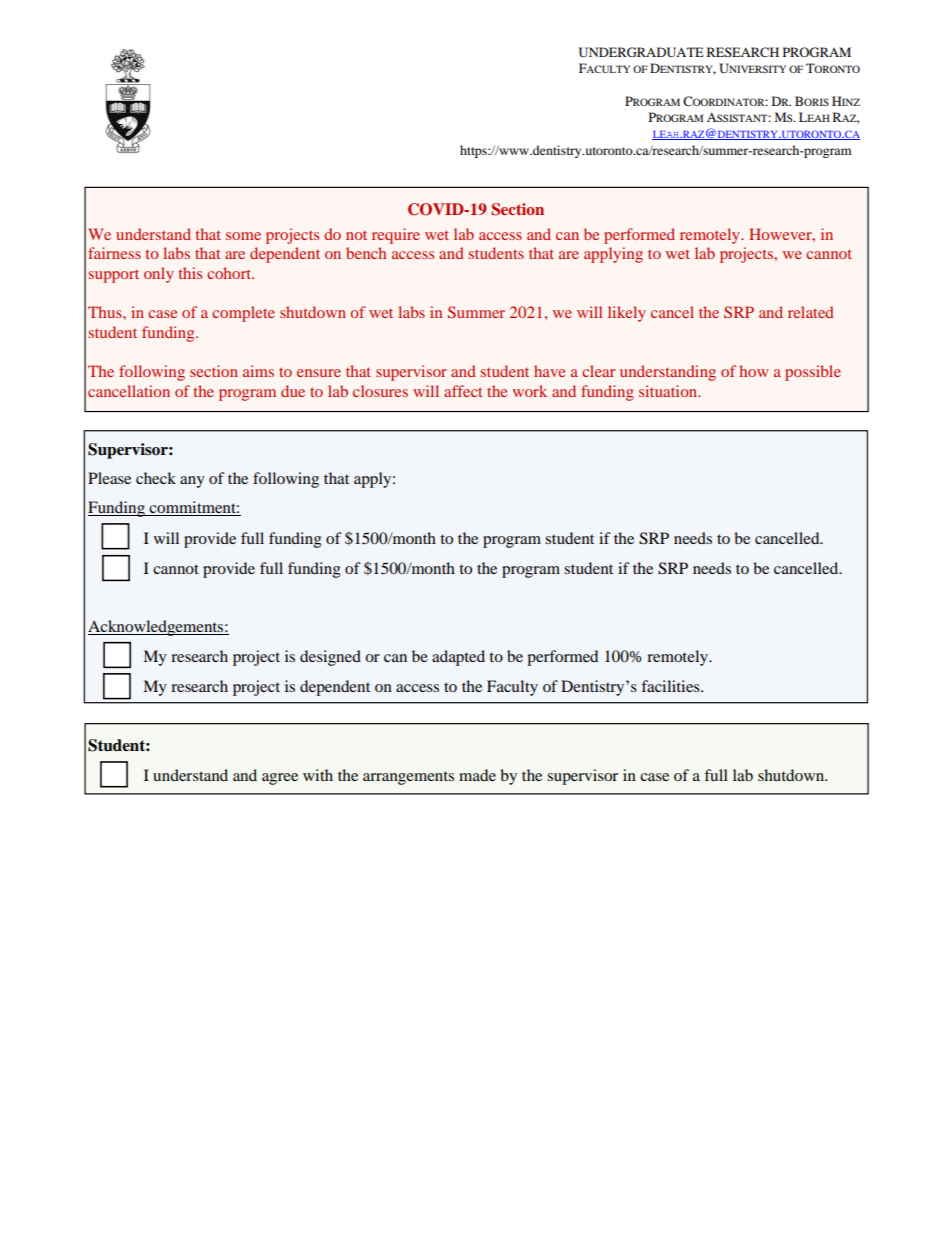  Describe the element at coordinates (280, 779) in the screenshot. I see `agree` at that location.
